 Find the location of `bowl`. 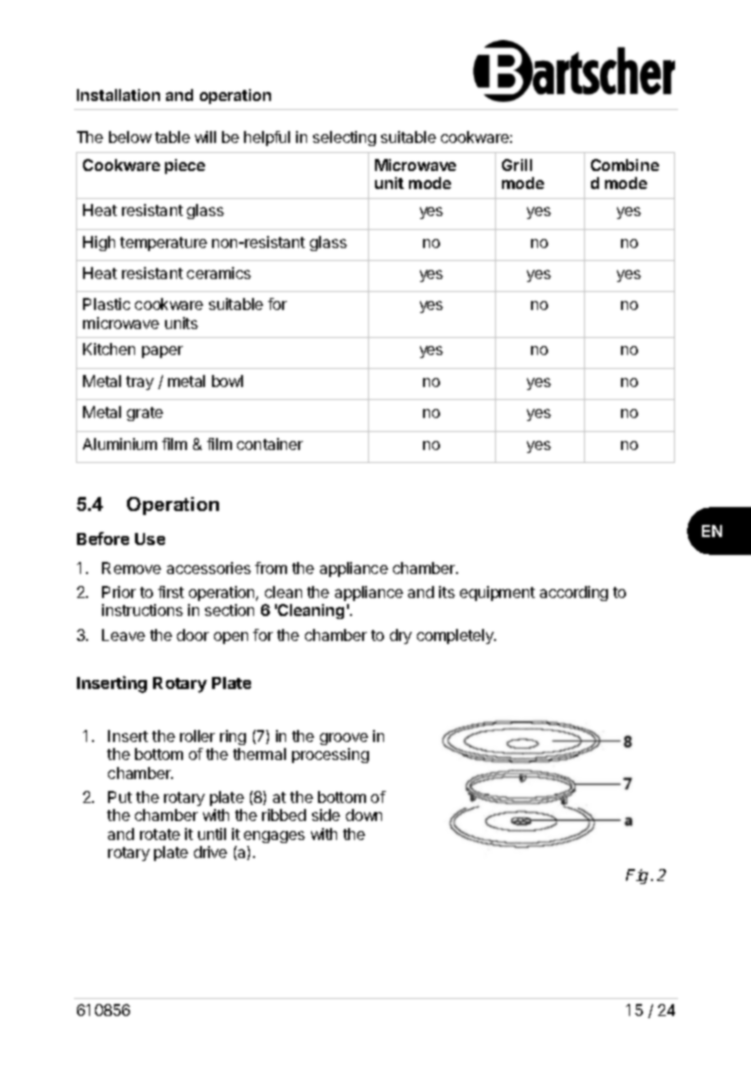

bowl is located at coordinates (227, 381).
